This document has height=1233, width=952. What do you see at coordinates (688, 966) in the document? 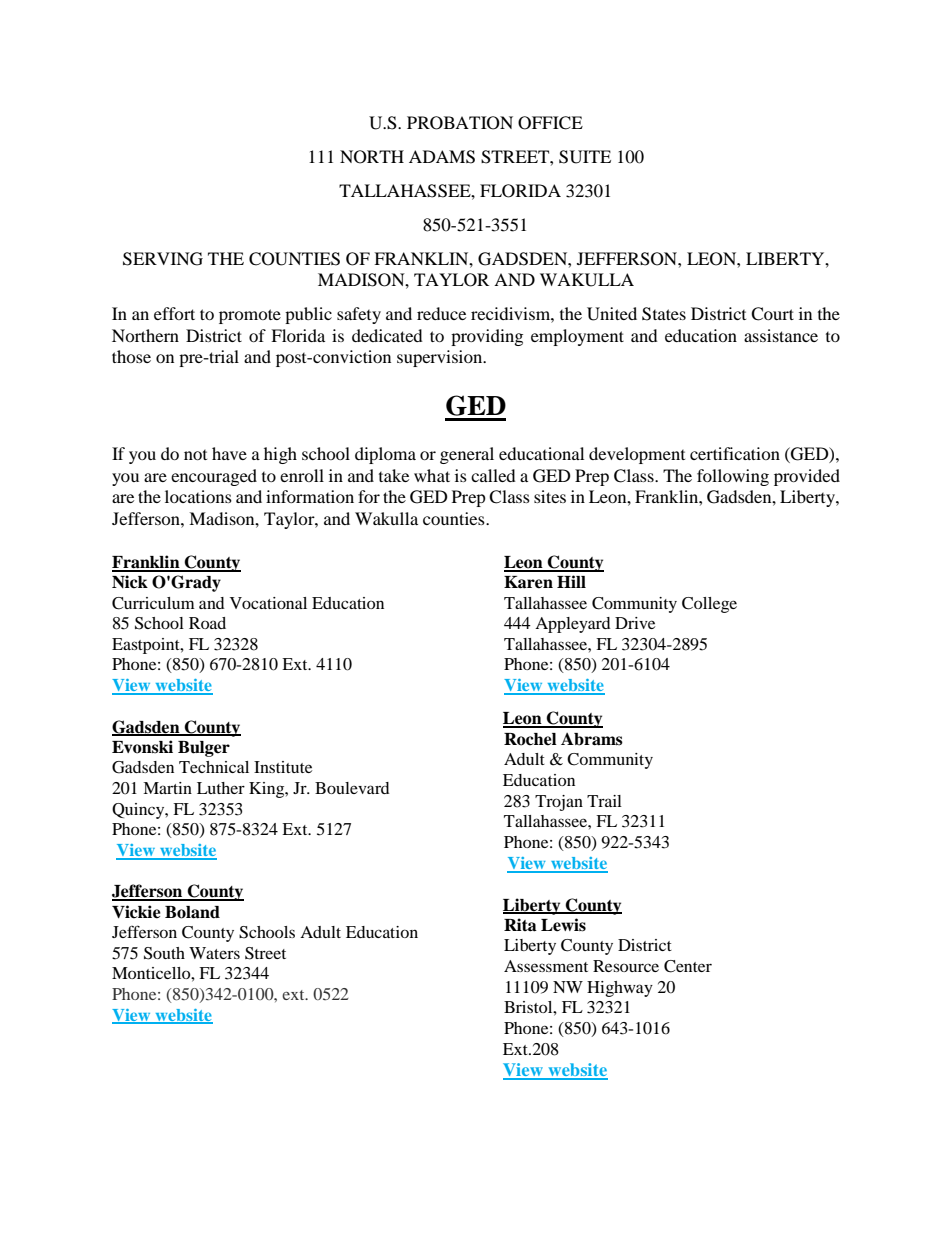
I see `Center` at bounding box center [688, 966].
